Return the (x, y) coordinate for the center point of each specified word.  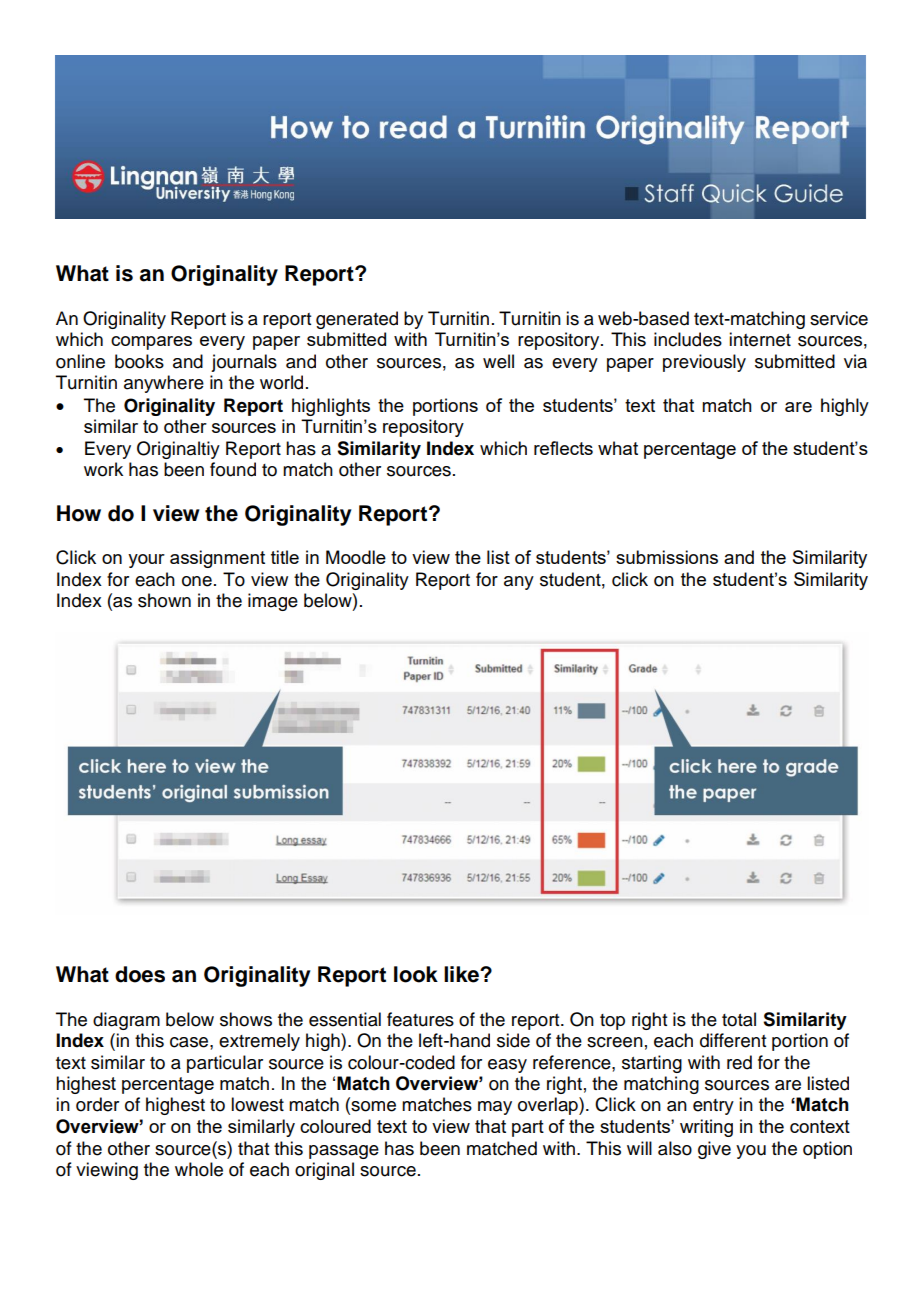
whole (199, 1169)
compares (151, 343)
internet (760, 339)
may (495, 1108)
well (498, 361)
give (714, 1150)
